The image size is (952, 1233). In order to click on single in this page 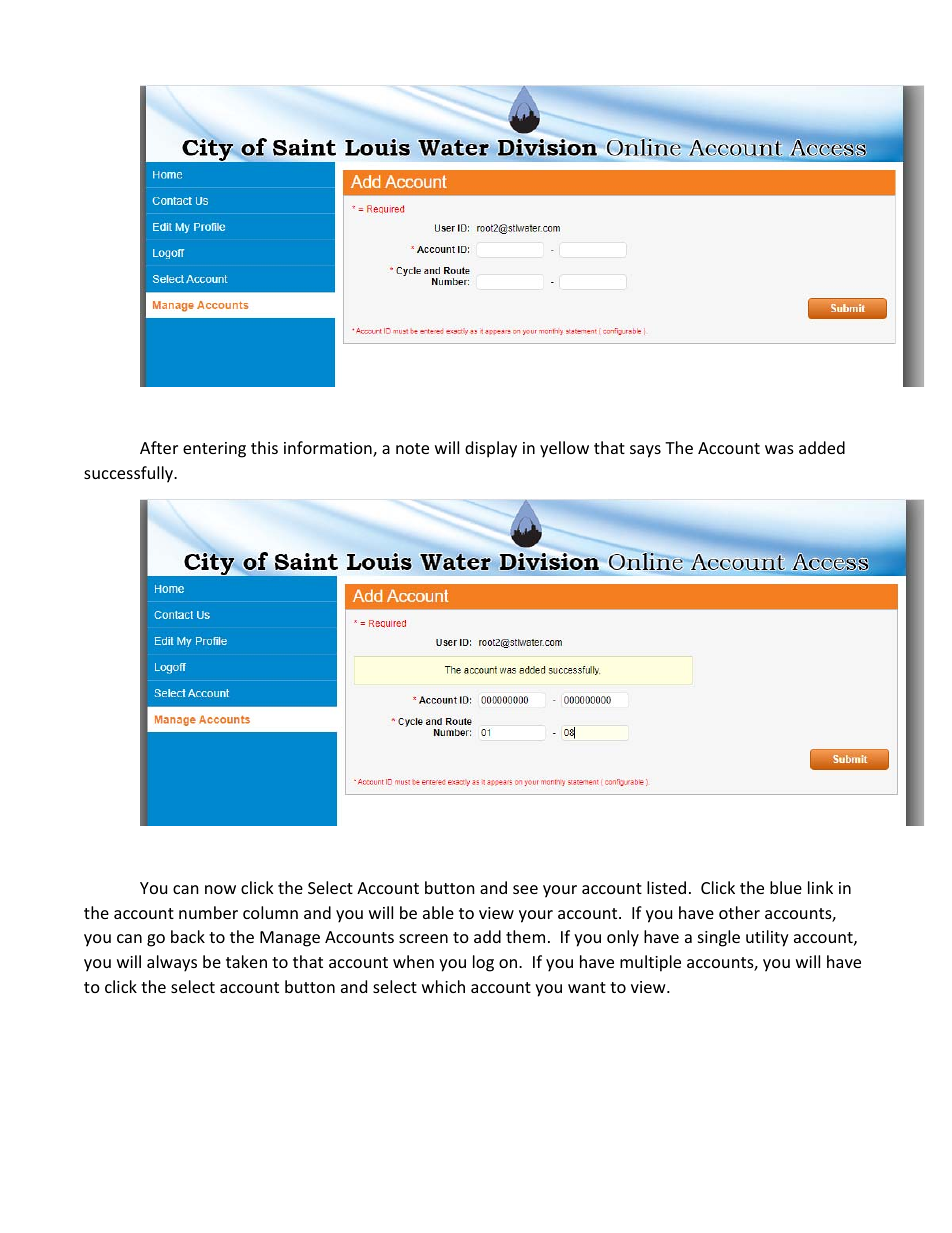, I will do `click(719, 938)`.
